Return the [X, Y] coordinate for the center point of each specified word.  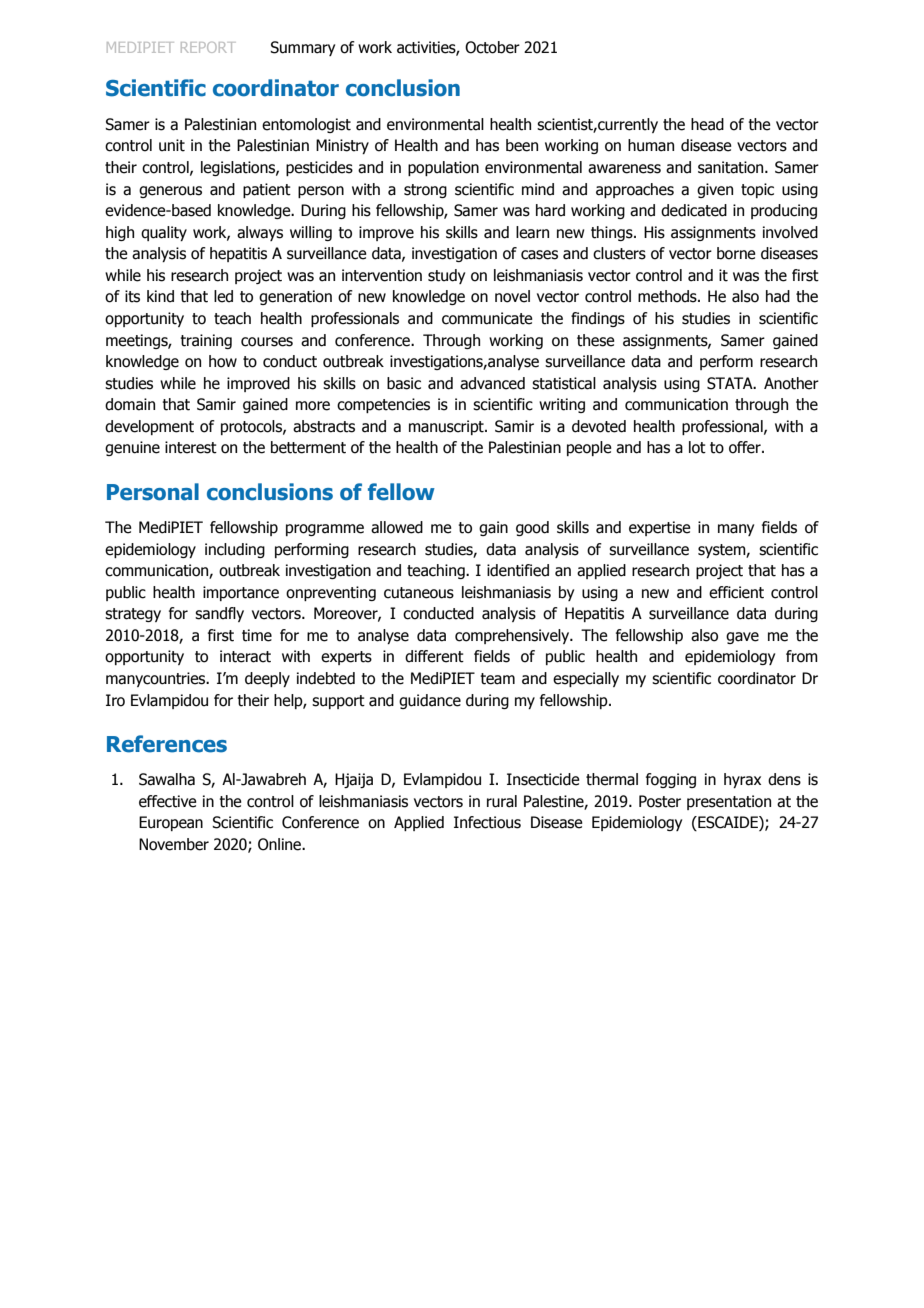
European [171, 823]
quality [164, 233]
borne [736, 253]
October [492, 47]
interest [191, 447]
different [434, 656]
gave [742, 638]
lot [697, 447]
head [707, 124]
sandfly [219, 614]
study [446, 276]
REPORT [208, 47]
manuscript [447, 427]
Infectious [487, 822]
